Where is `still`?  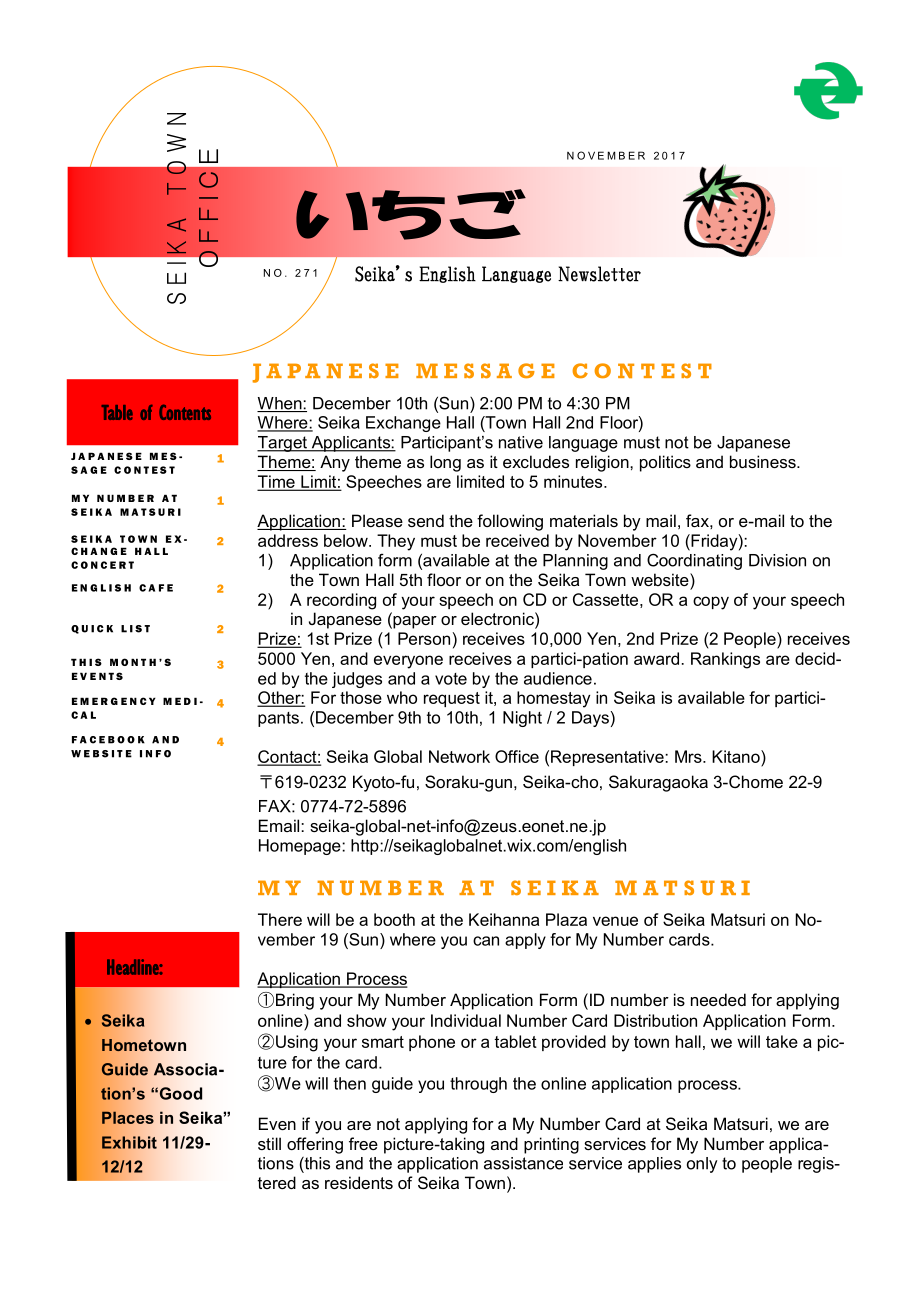 still is located at coordinates (269, 1143).
